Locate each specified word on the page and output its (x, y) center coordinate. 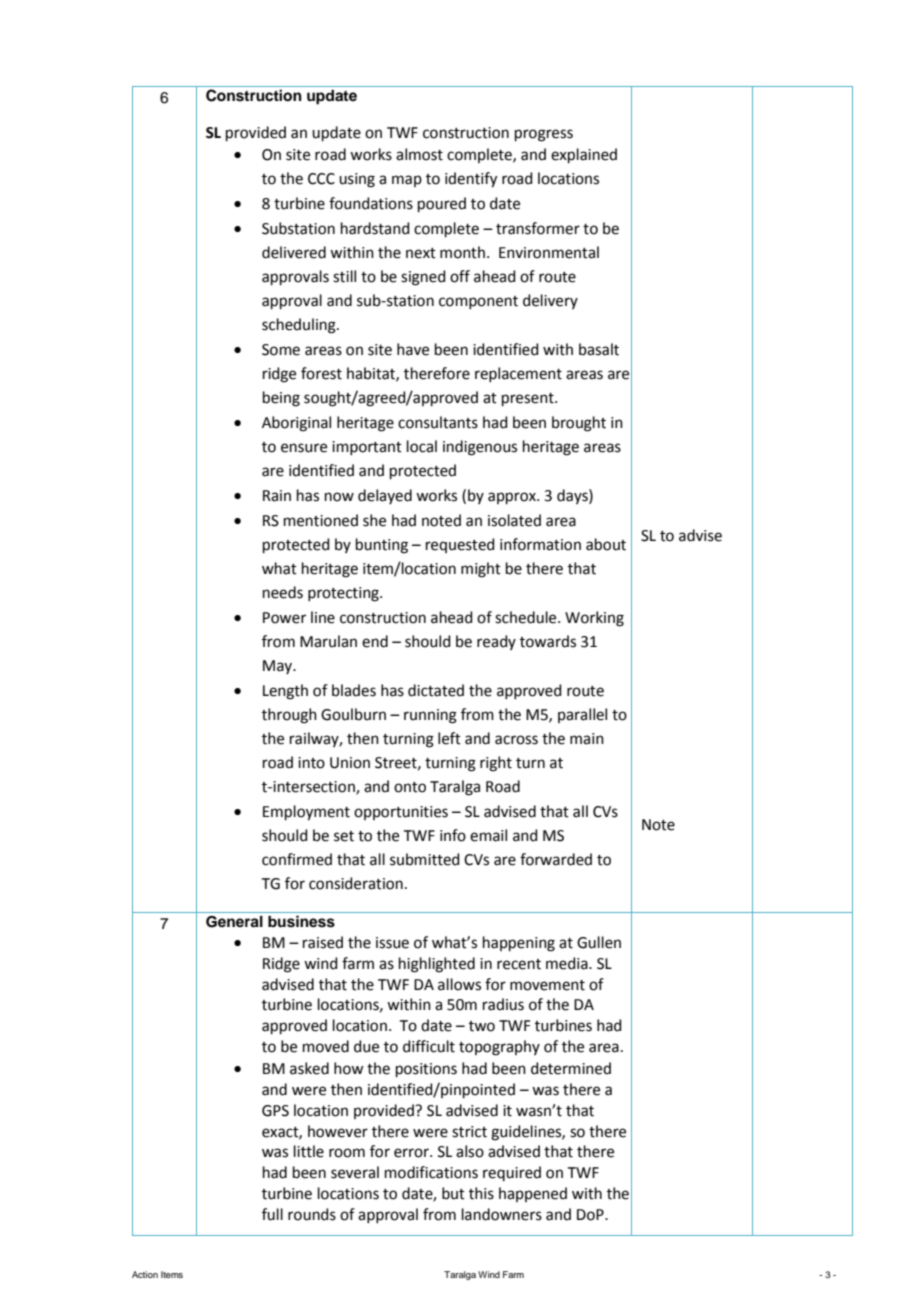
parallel (582, 715)
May (279, 667)
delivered (294, 252)
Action (145, 1274)
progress (544, 135)
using (357, 180)
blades (354, 690)
